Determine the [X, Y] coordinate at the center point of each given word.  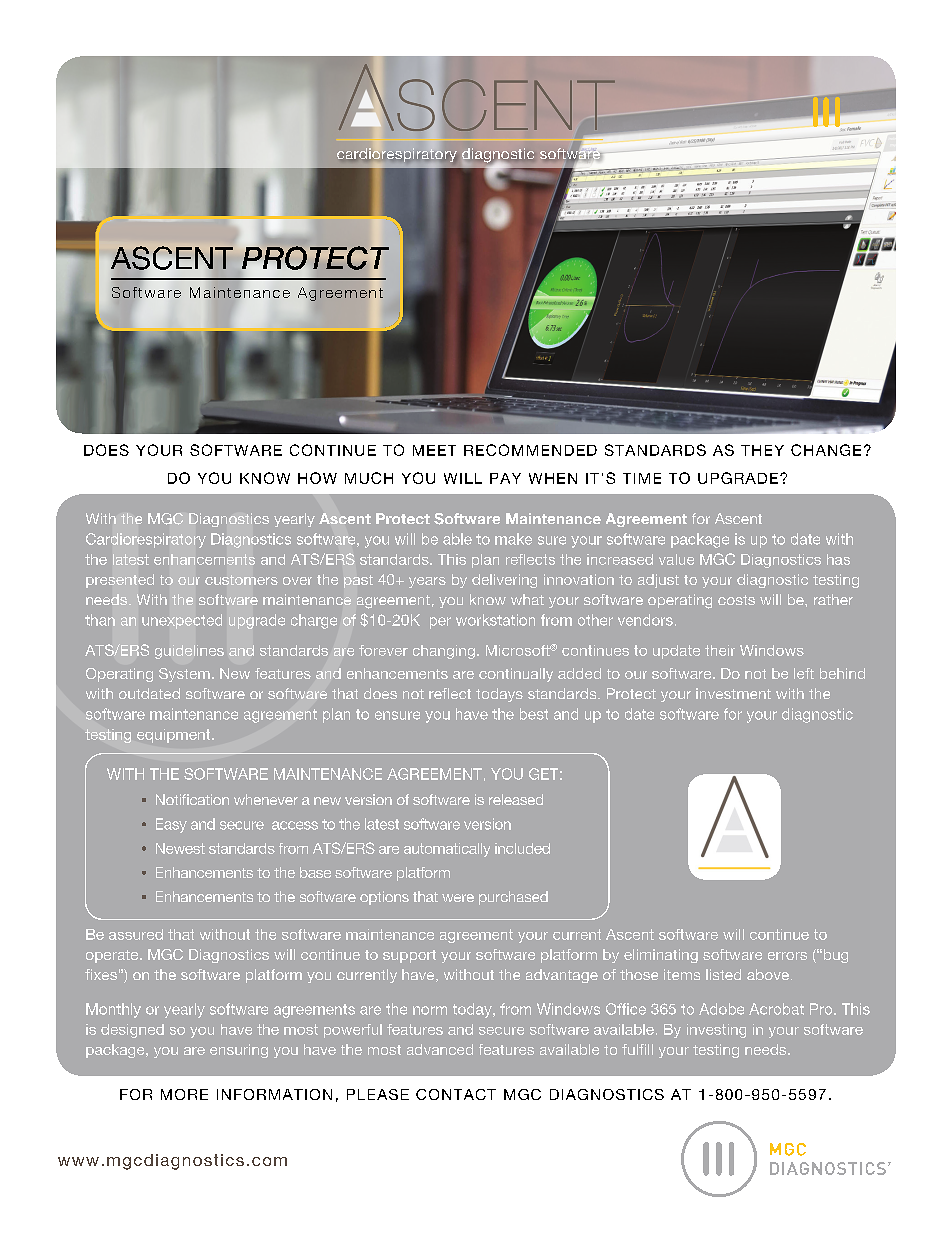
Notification [192, 799]
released [516, 799]
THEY [762, 450]
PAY [505, 478]
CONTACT [456, 1094]
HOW [317, 478]
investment [733, 693]
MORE [184, 1094]
